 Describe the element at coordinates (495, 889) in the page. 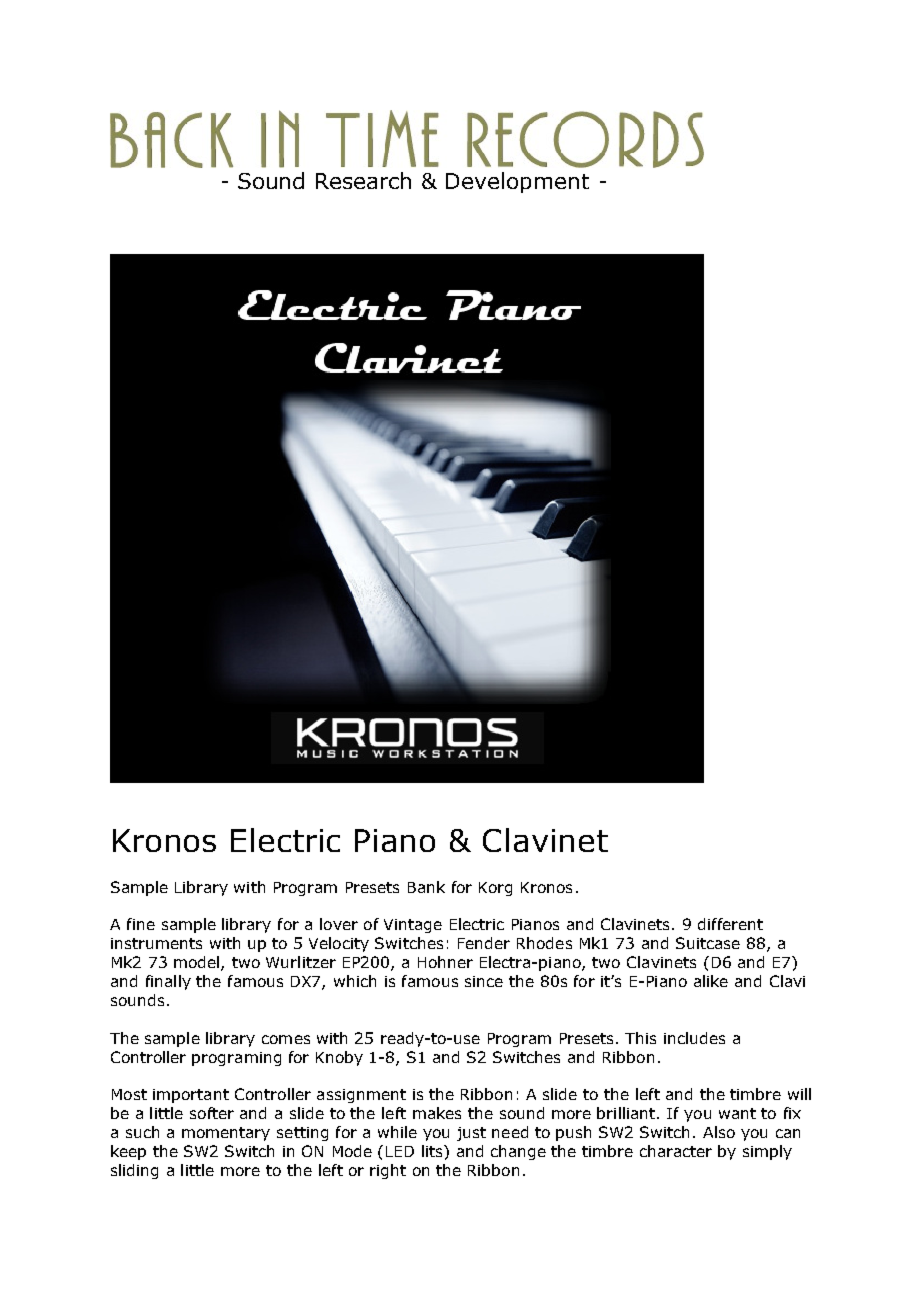

I see `Korg` at that location.
